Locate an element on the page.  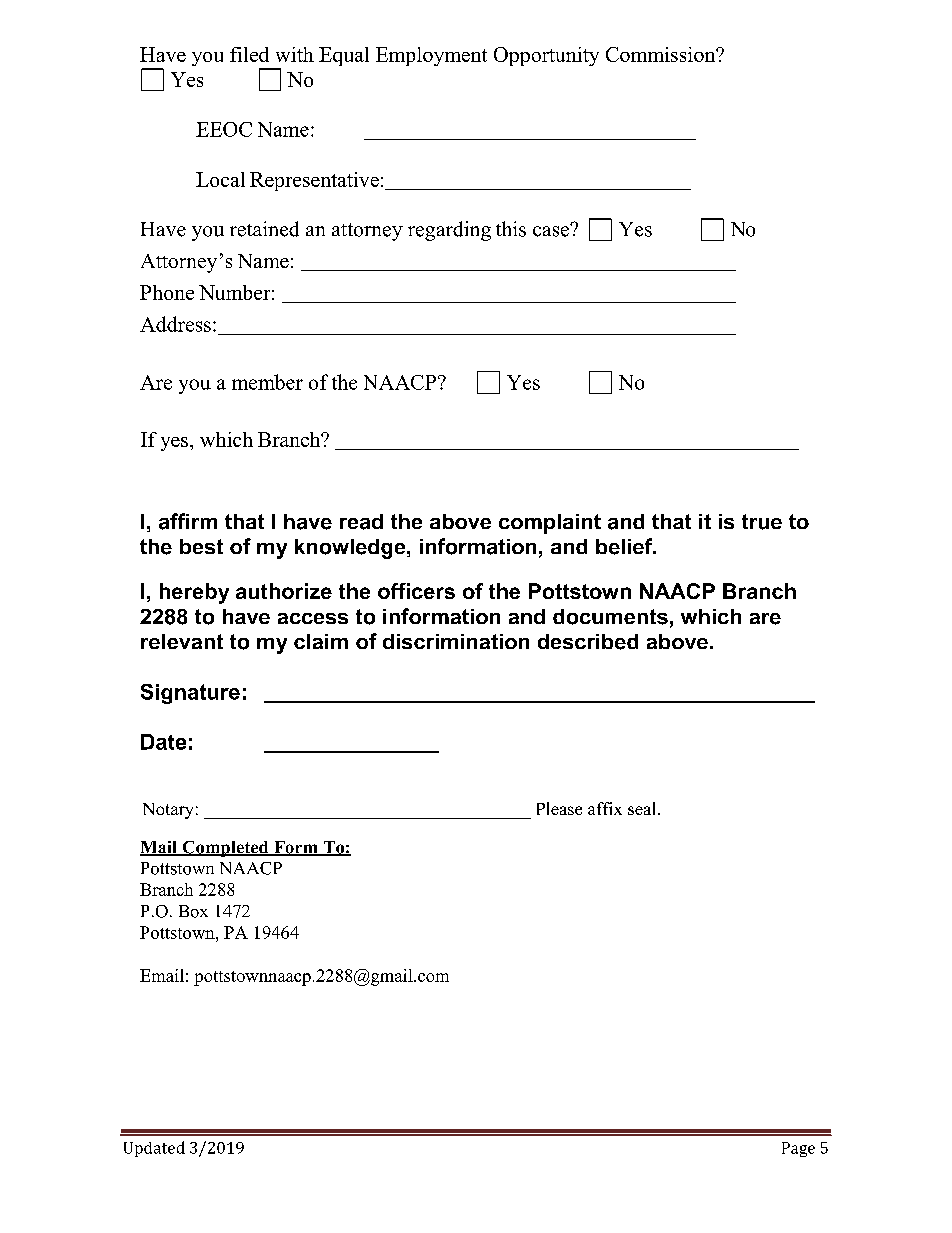
Opportunity is located at coordinates (546, 56).
